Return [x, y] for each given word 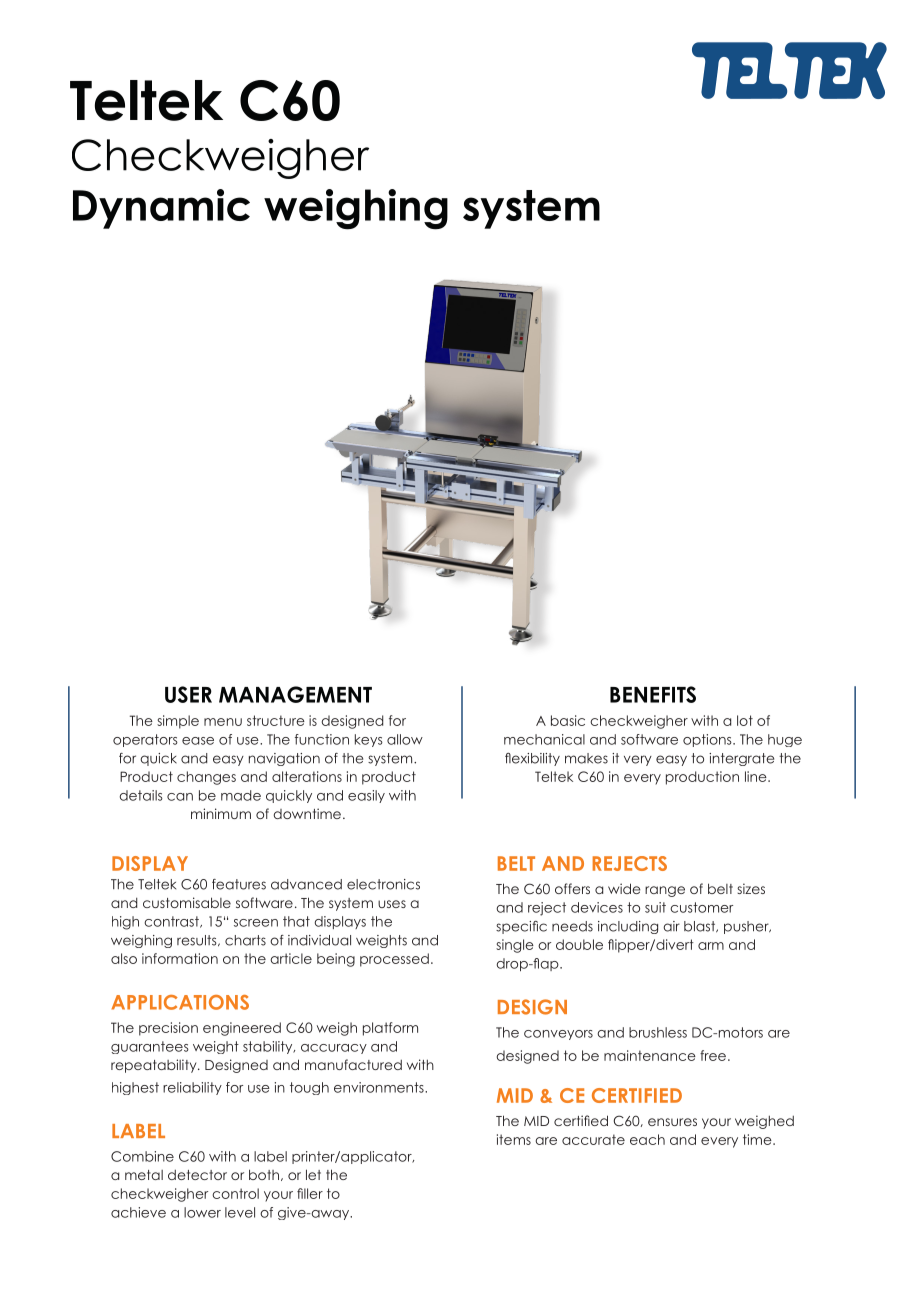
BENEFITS [653, 694]
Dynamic [161, 209]
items [514, 1139]
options [708, 740]
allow [405, 739]
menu [223, 722]
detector [197, 1175]
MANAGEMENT [295, 694]
